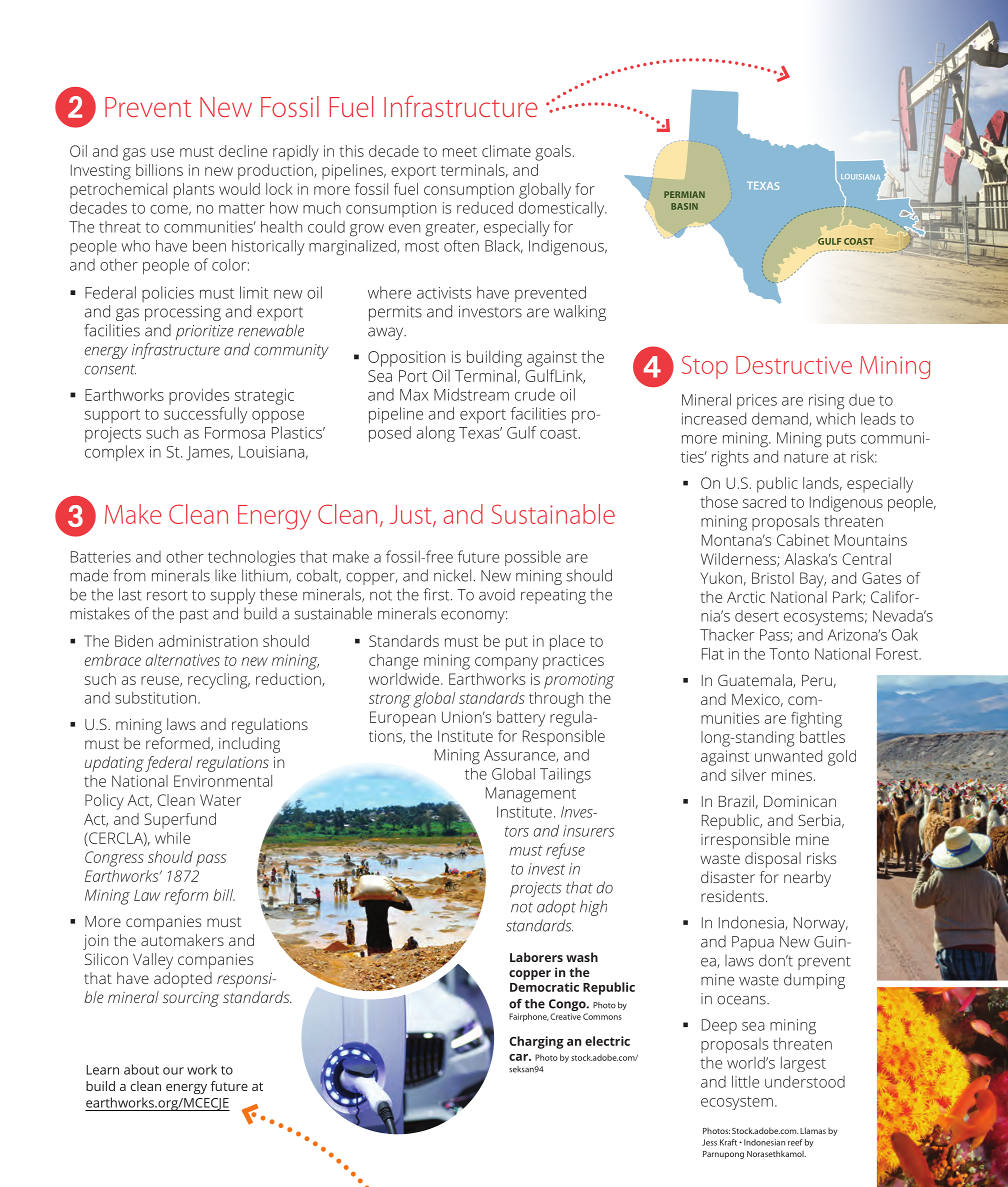 This document has width=1008, height=1187. Describe the element at coordinates (183, 660) in the document. I see `alternatives` at that location.
